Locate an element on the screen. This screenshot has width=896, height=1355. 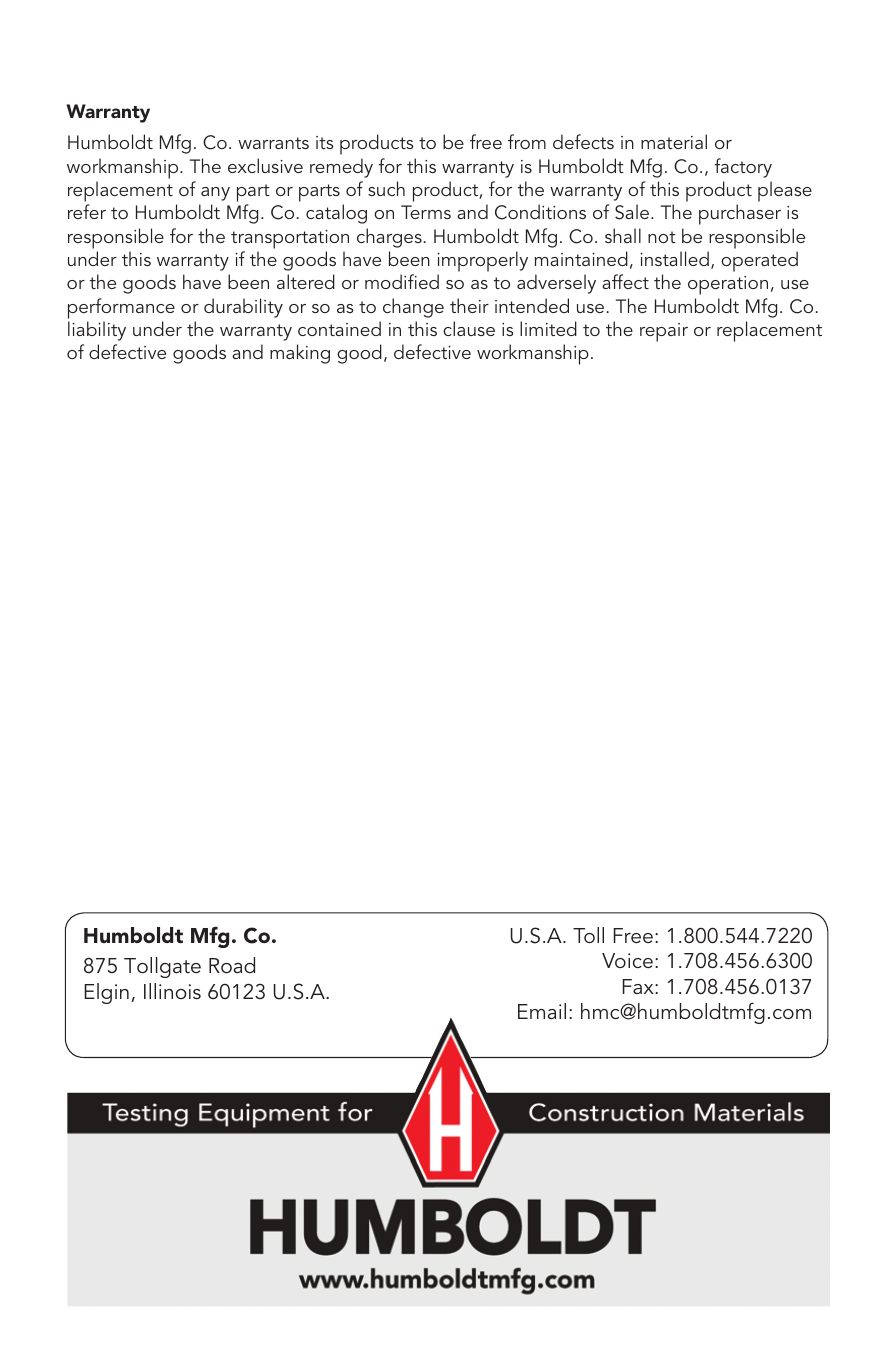
limited is located at coordinates (548, 328).
